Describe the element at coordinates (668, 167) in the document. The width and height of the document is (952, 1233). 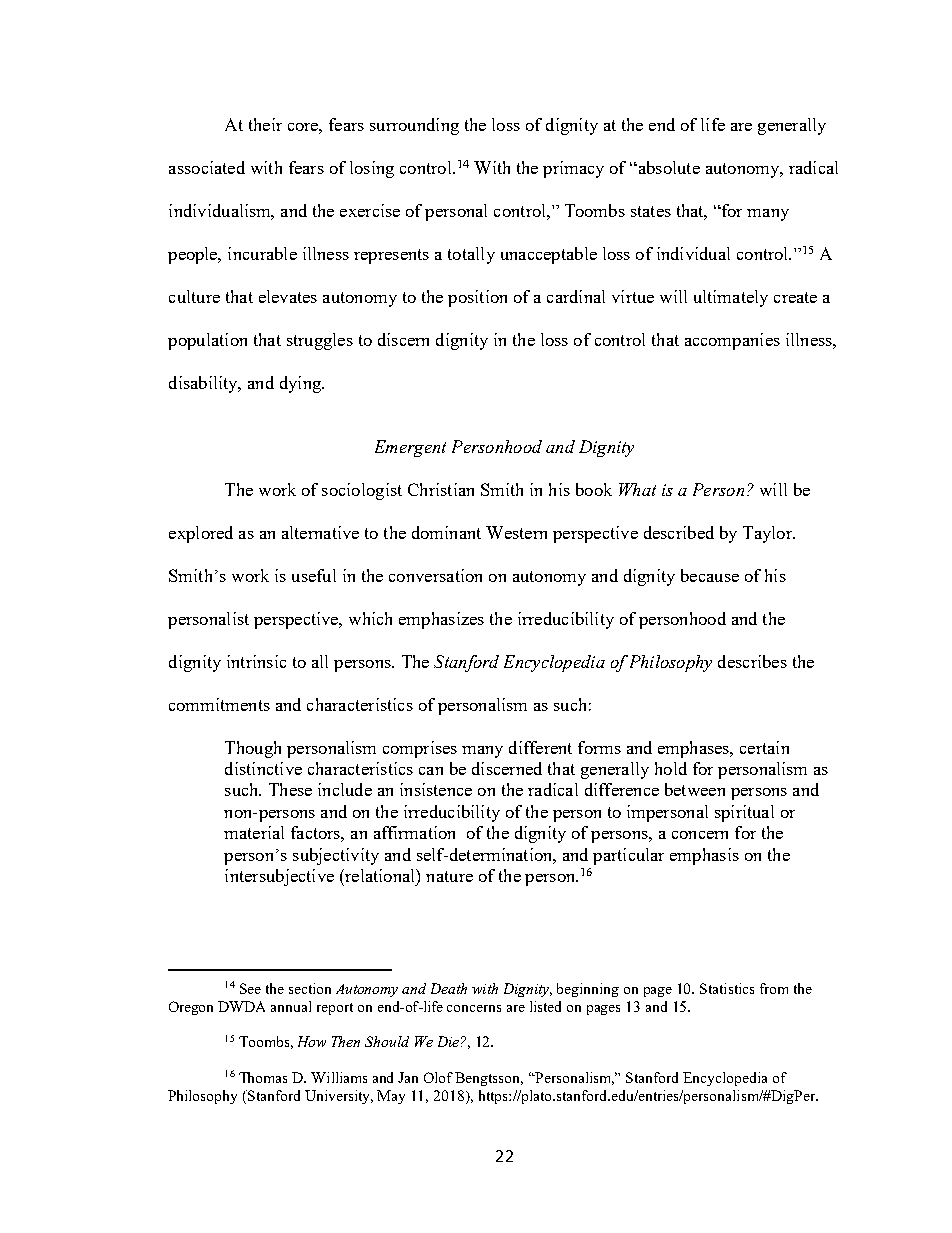
I see `absolute` at that location.
